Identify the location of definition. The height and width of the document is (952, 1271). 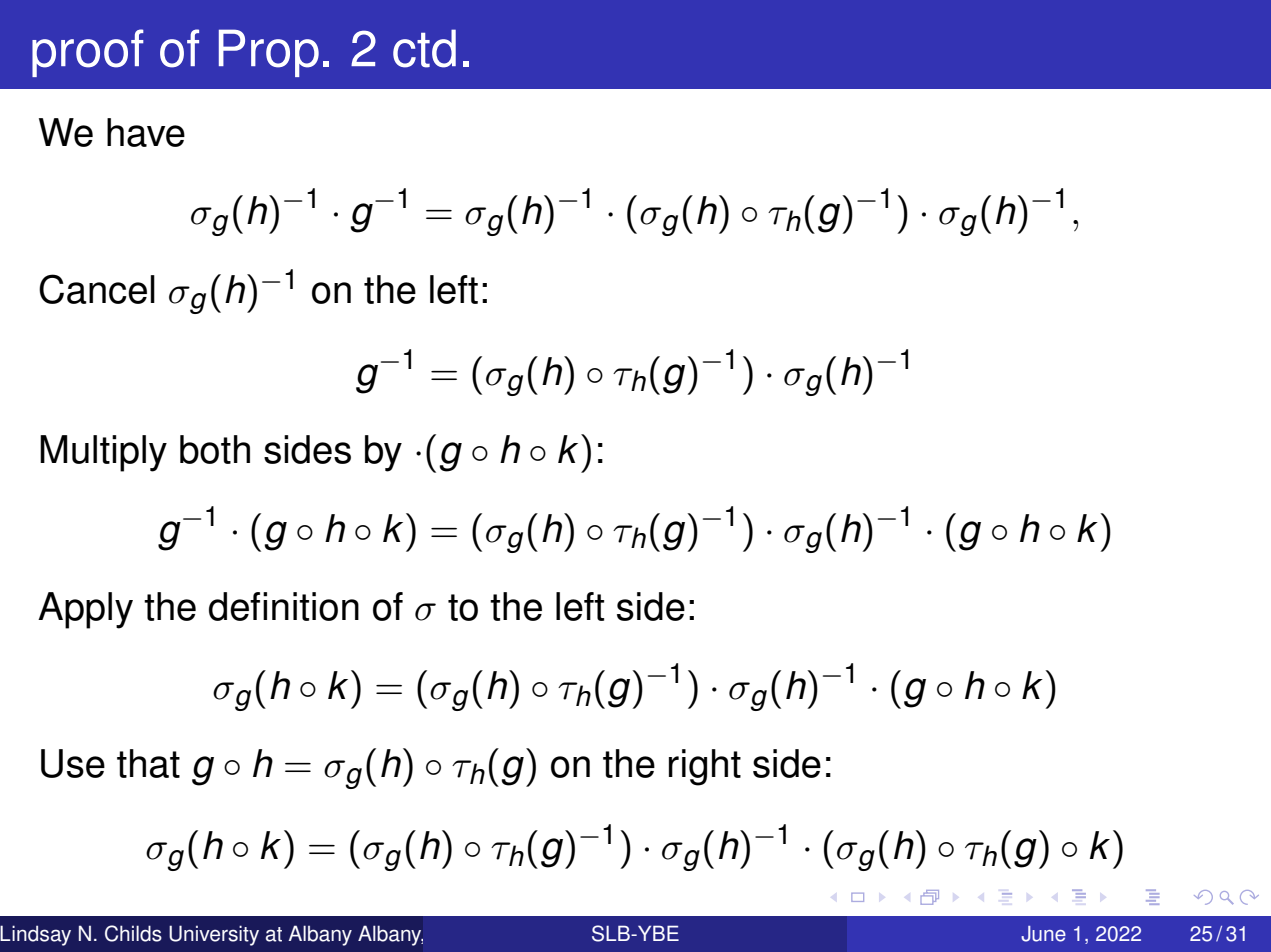
(284, 606).
